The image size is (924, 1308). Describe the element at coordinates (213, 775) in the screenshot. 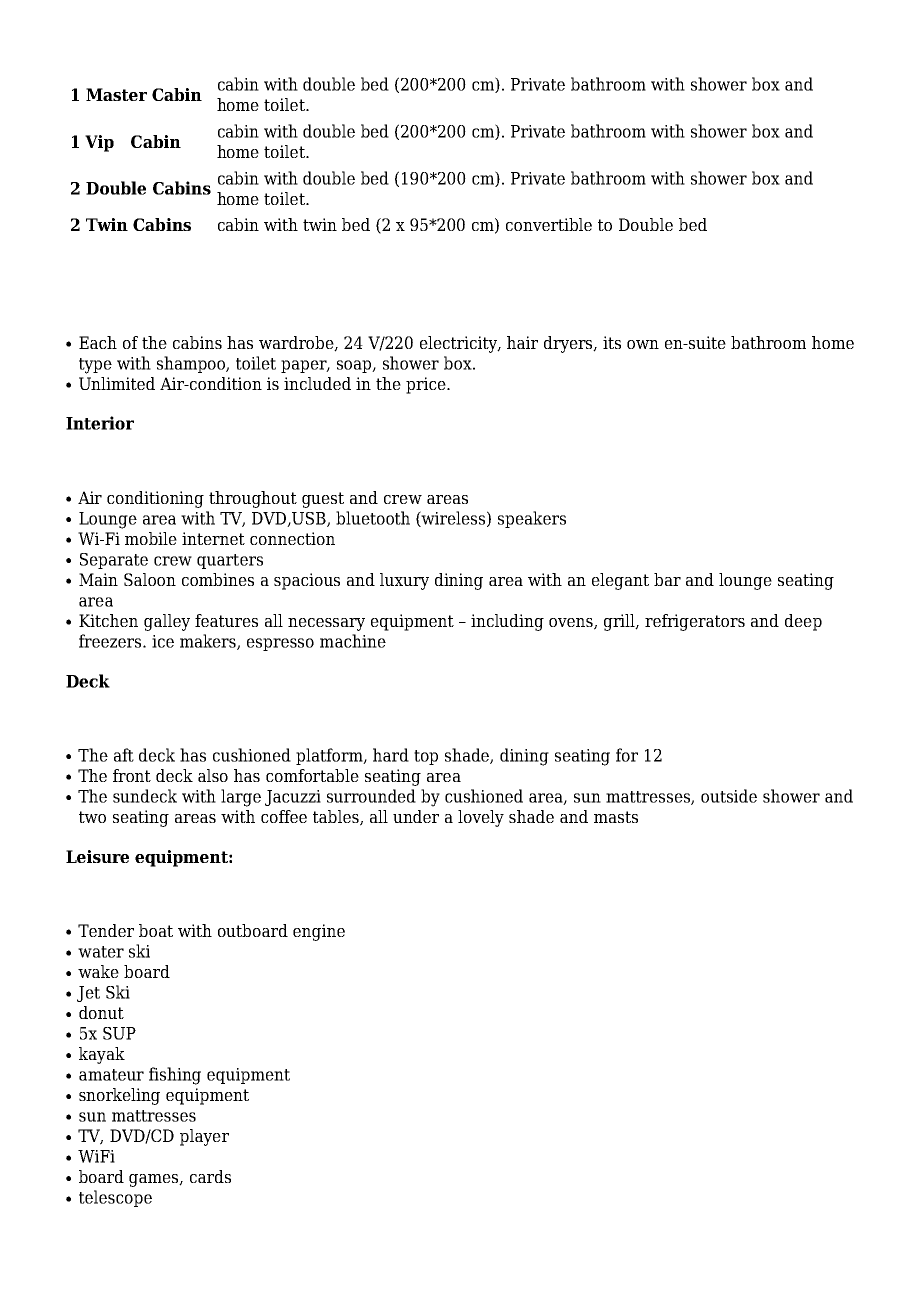

I see `also` at that location.
